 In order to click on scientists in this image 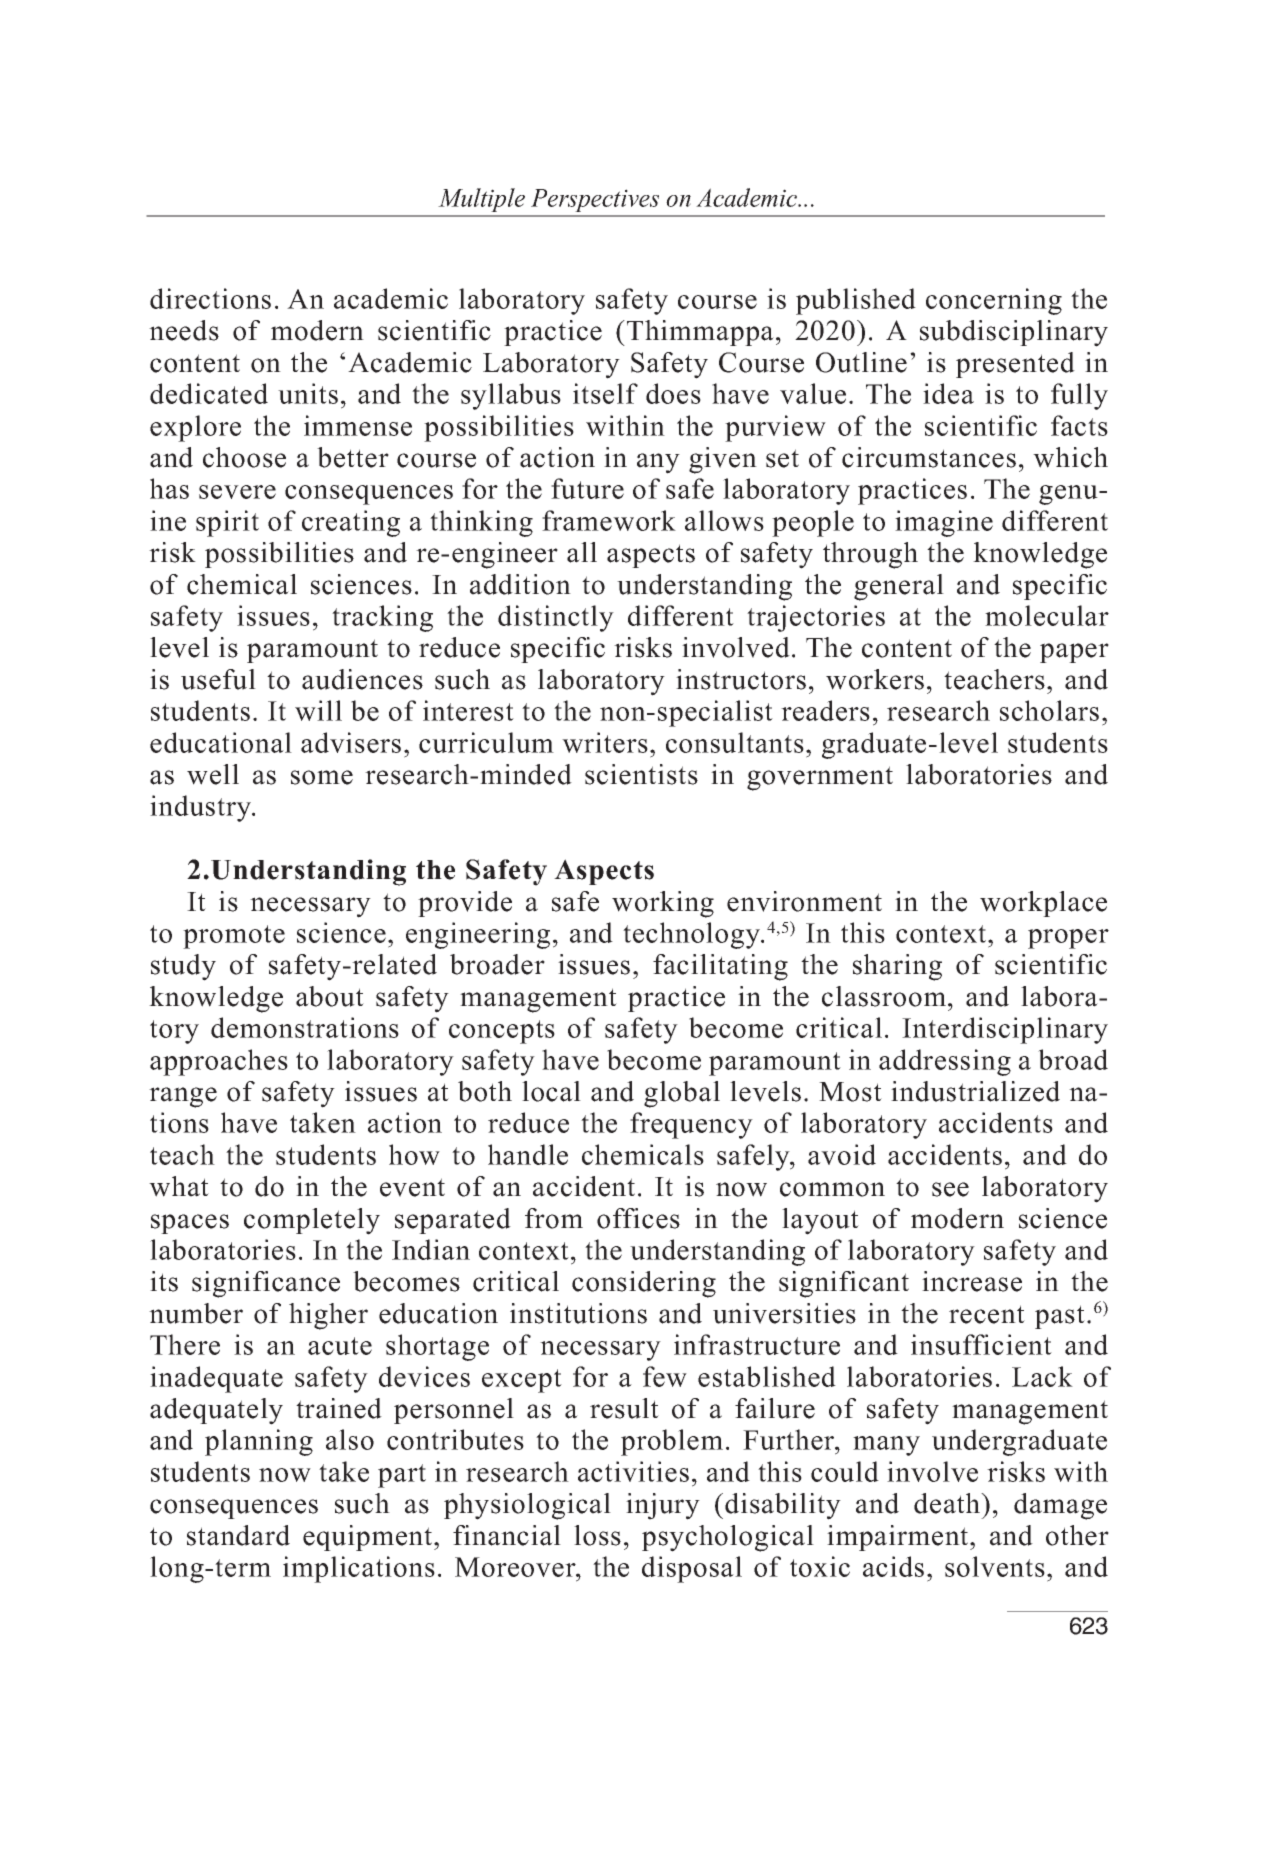, I will do `click(641, 774)`.
